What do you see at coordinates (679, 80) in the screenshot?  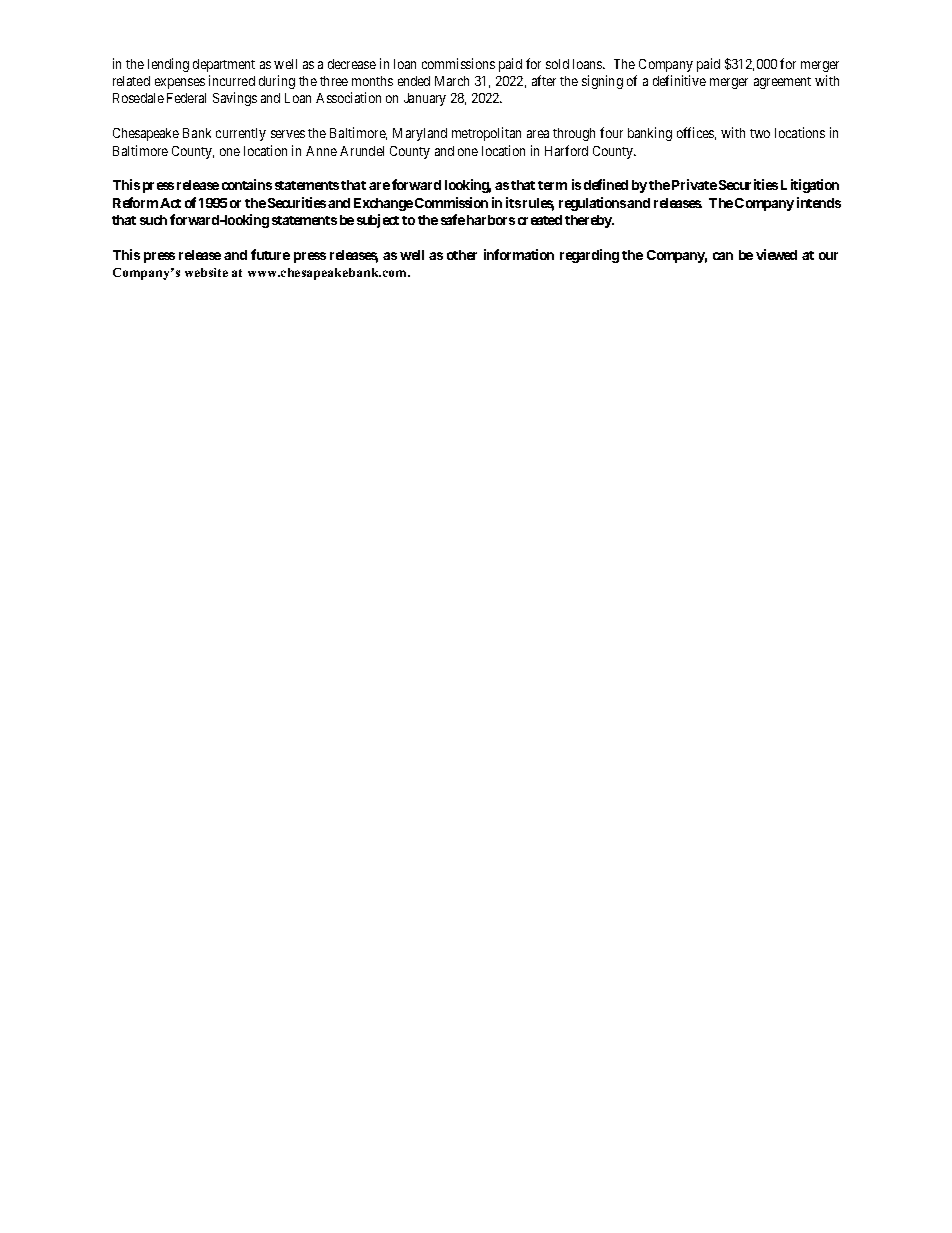 I see `definitive` at bounding box center [679, 80].
